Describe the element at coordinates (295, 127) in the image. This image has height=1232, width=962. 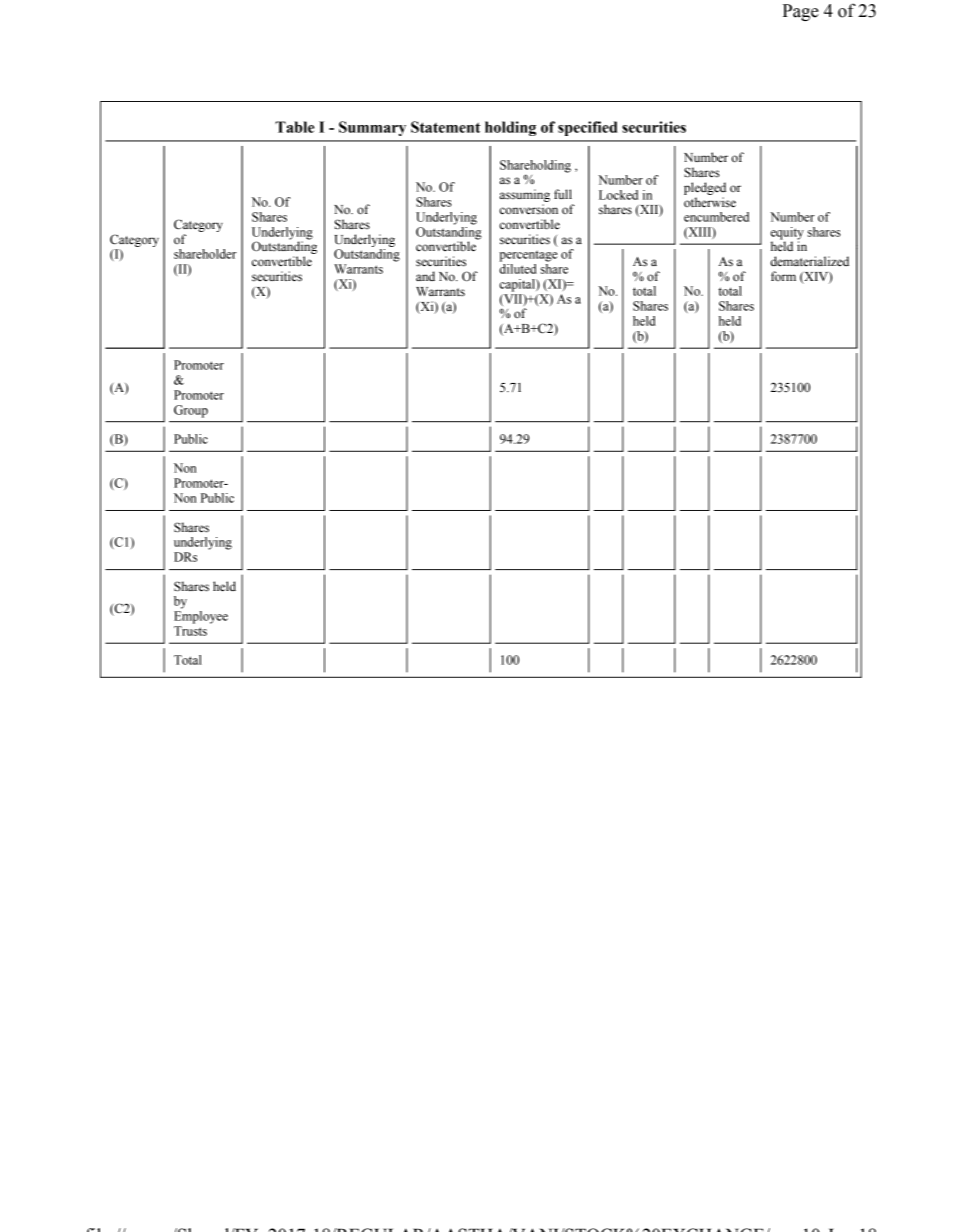
I see `Table` at that location.
